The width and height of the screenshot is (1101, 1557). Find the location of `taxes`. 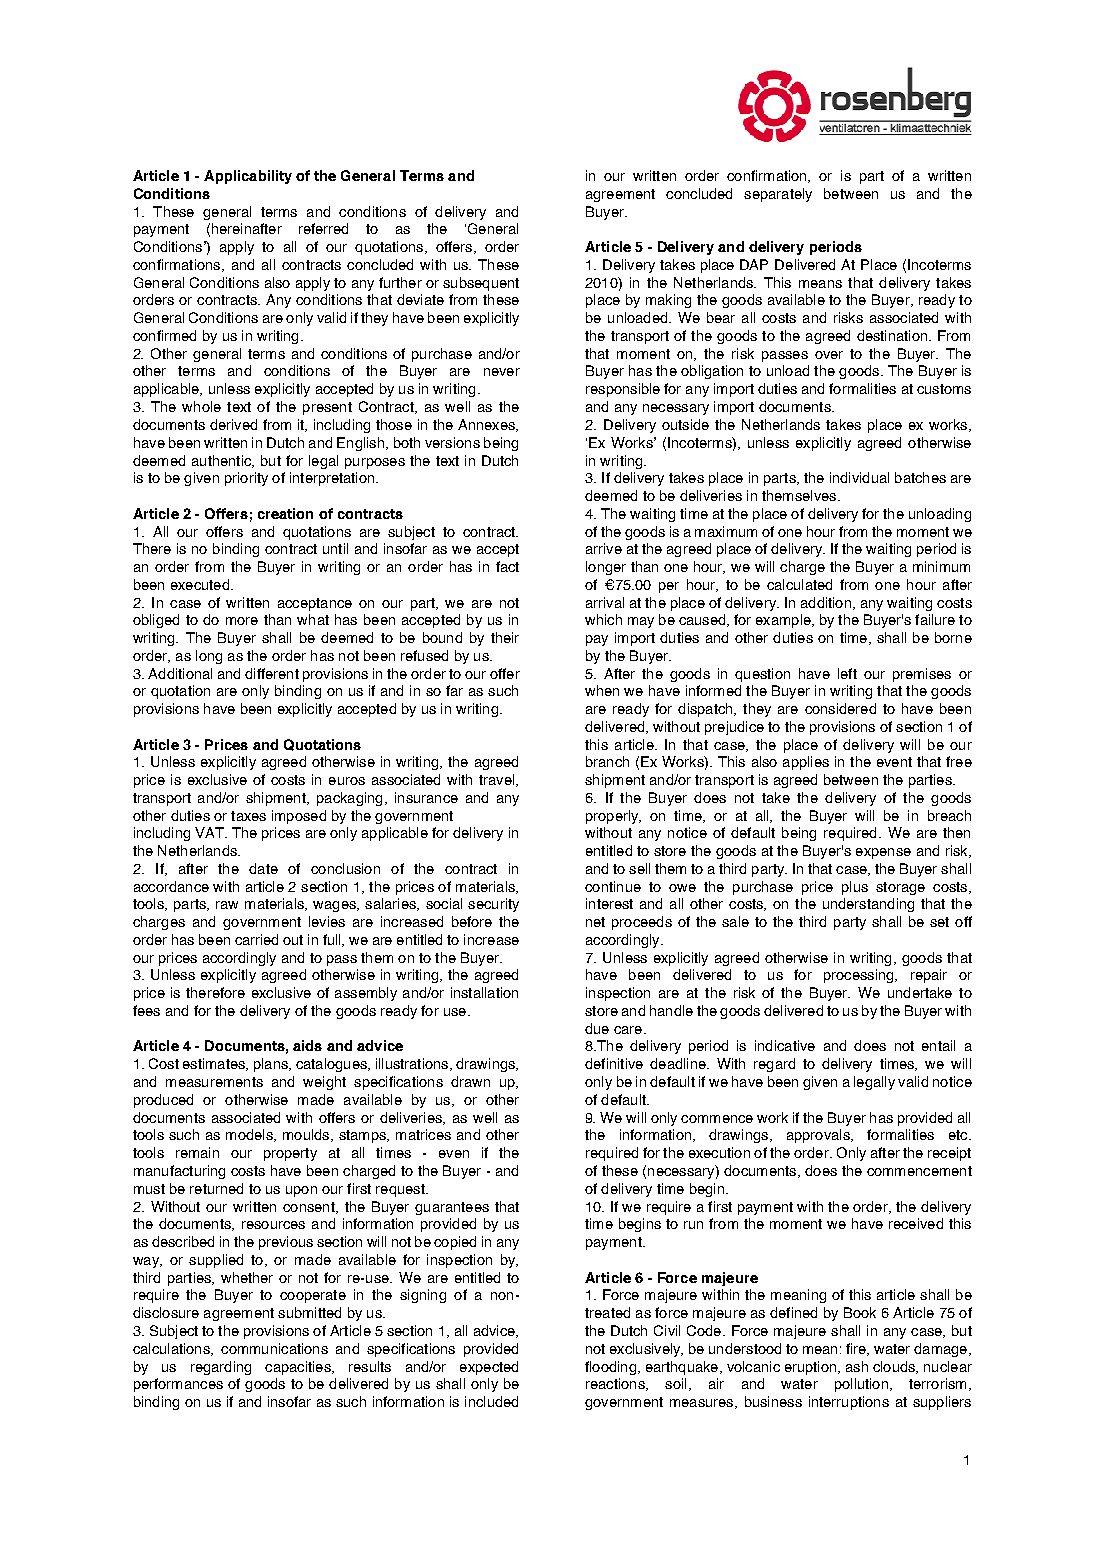

taxes is located at coordinates (248, 816).
